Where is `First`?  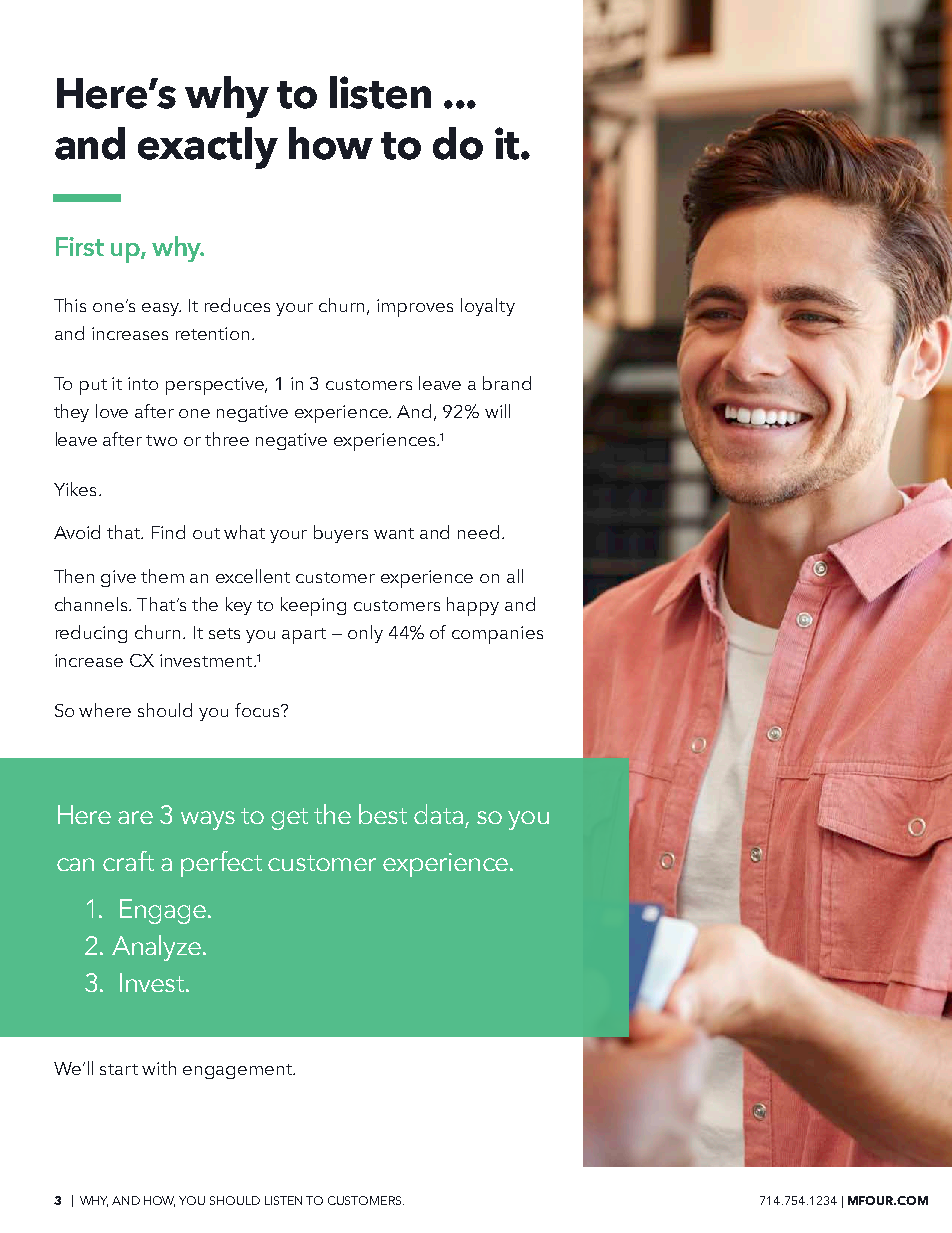
First is located at coordinates (80, 246).
